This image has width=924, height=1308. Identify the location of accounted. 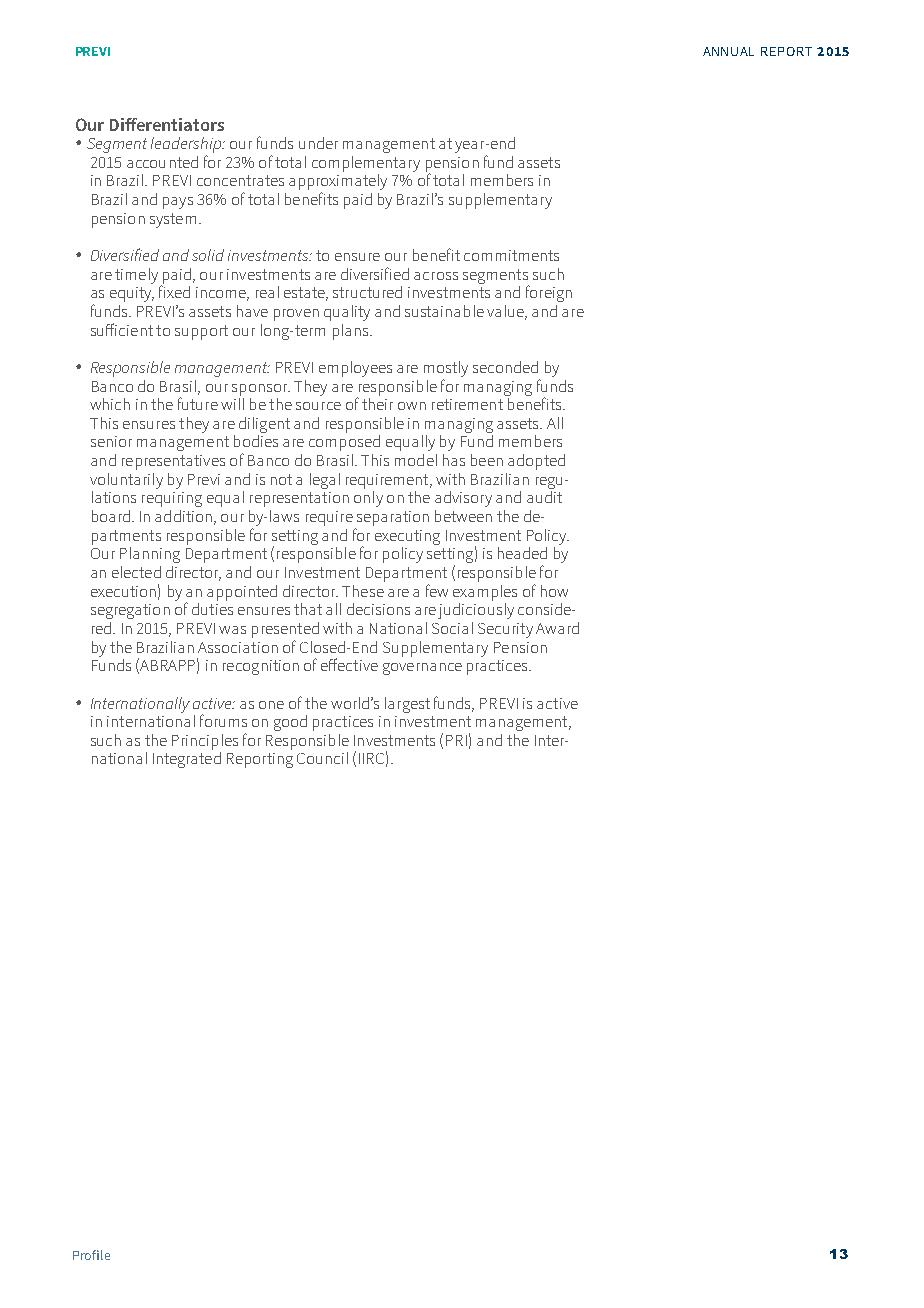
(162, 162).
